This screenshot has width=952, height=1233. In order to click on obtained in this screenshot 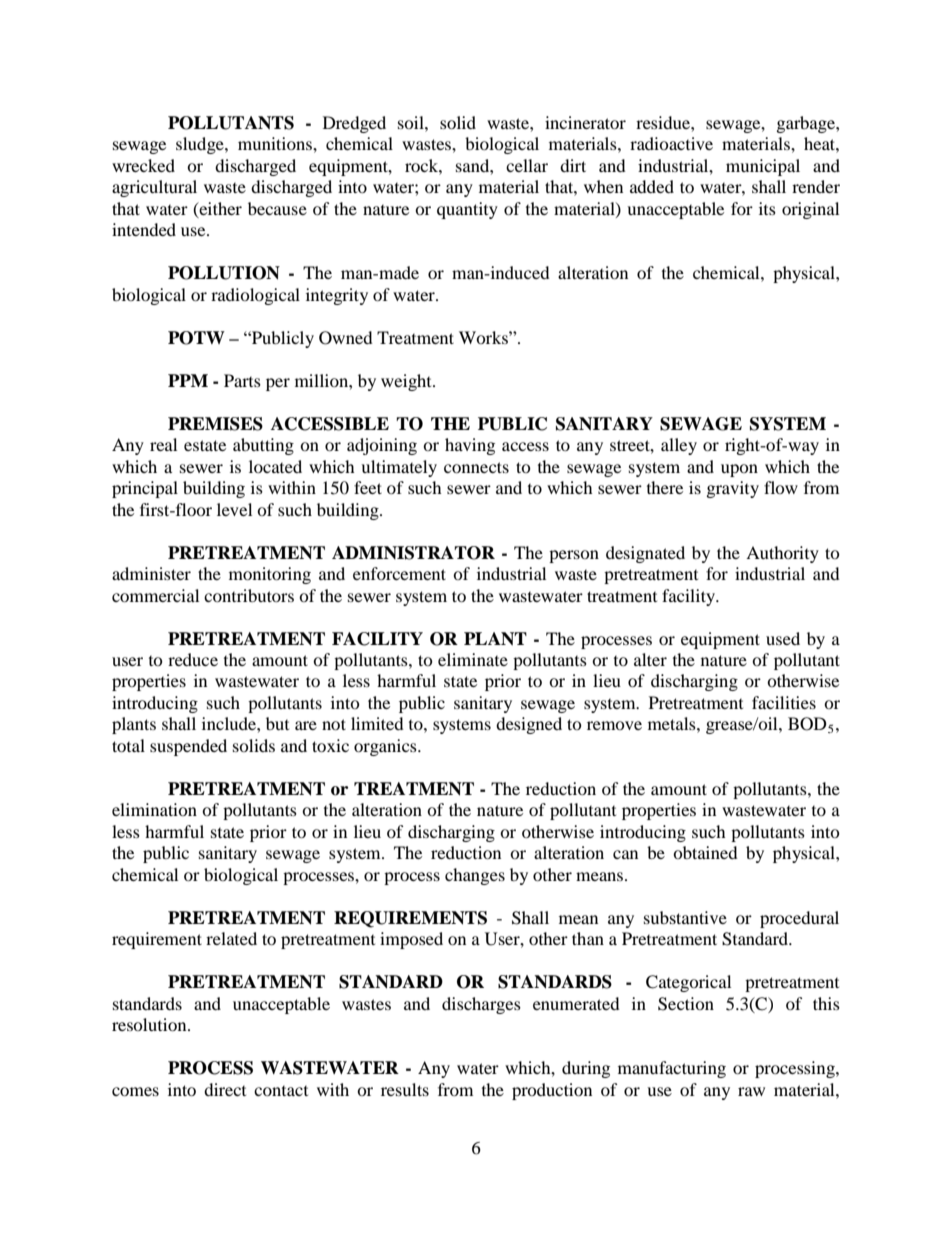, I will do `click(705, 852)`.
